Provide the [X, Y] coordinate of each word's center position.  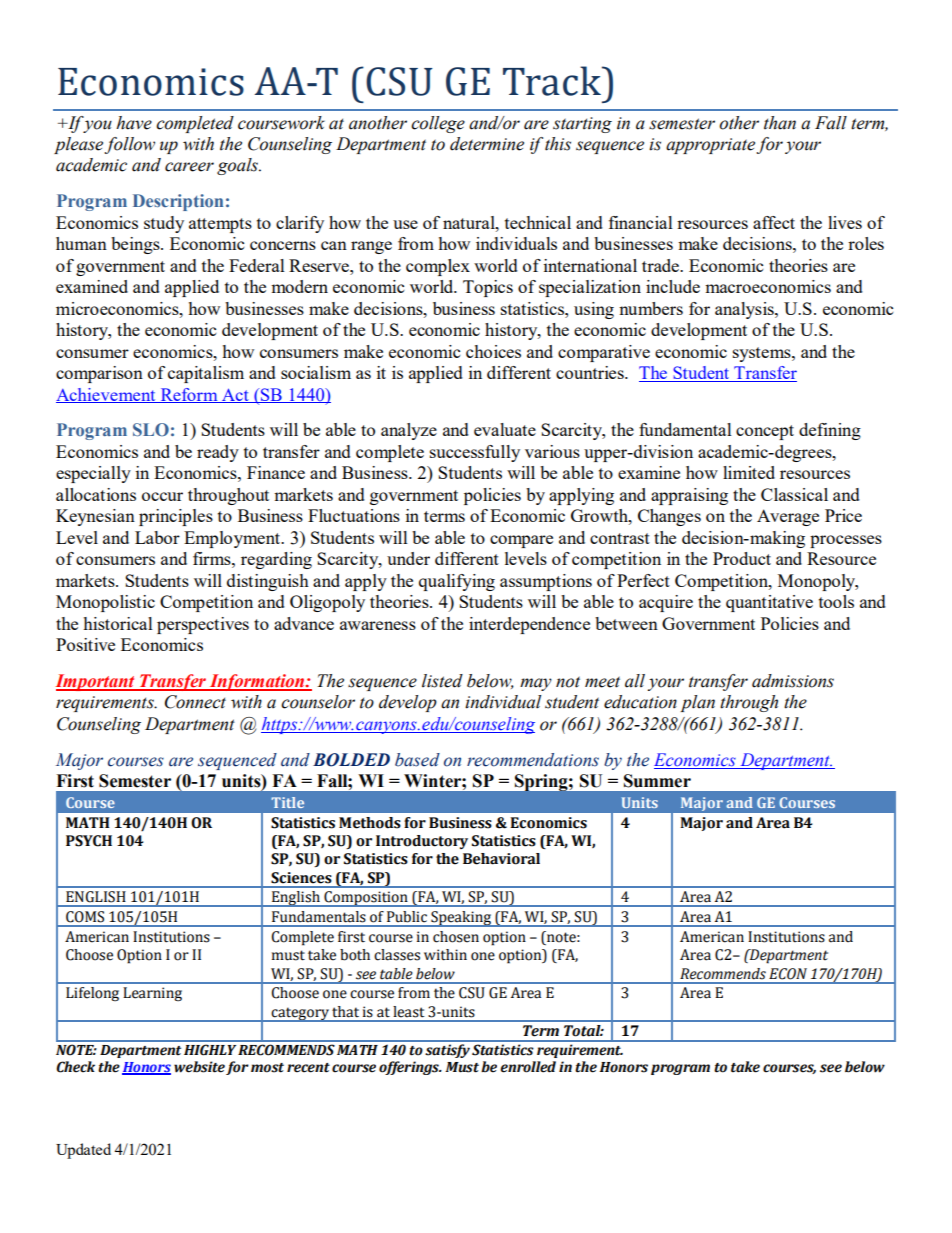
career [189, 167]
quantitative [769, 603]
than [780, 123]
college [438, 124]
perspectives [203, 625]
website [199, 1067]
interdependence [529, 625]
